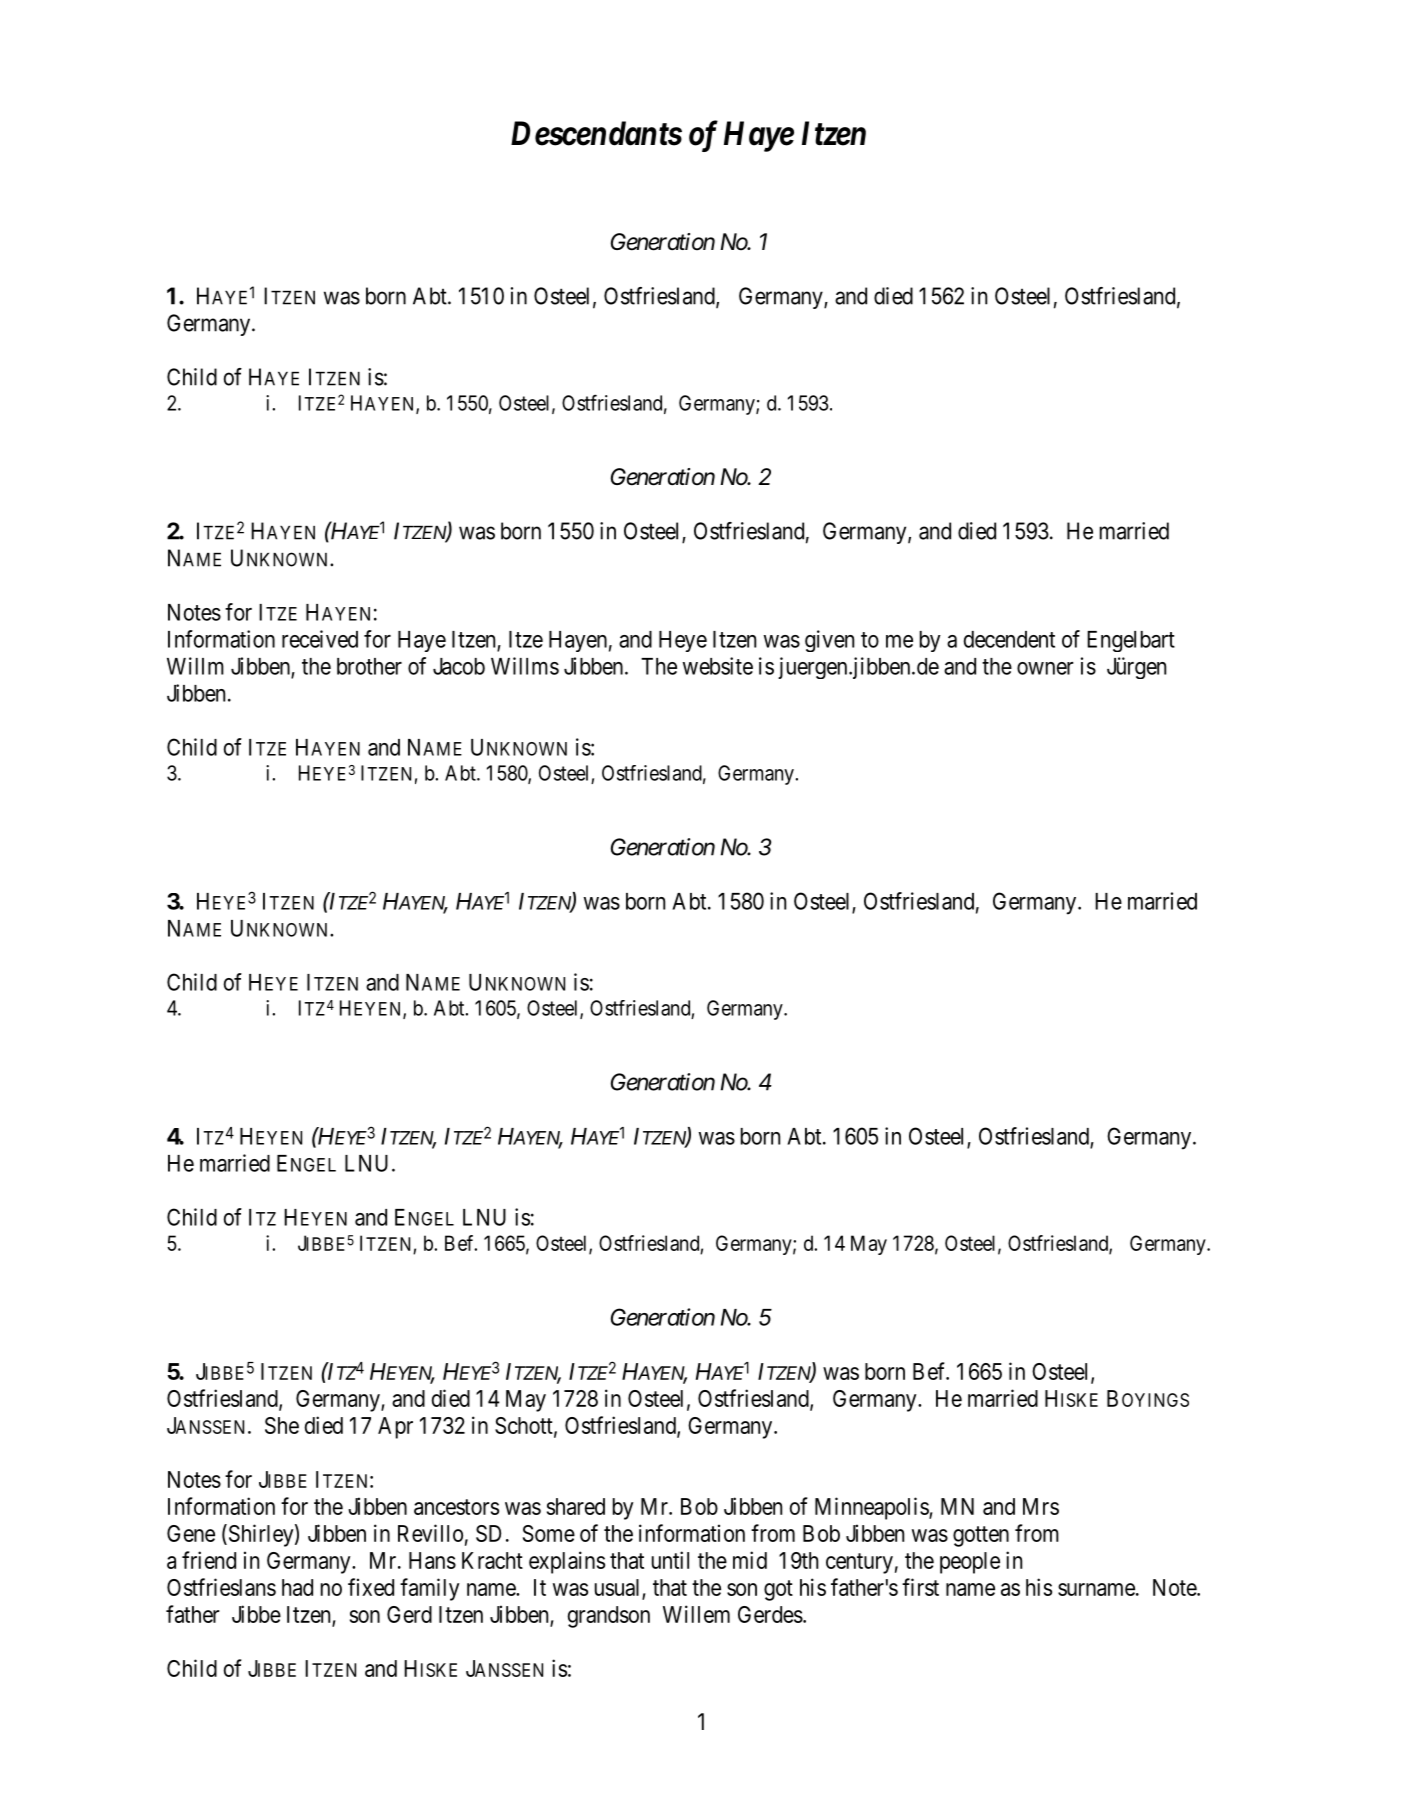  I want to click on had, so click(297, 1587).
